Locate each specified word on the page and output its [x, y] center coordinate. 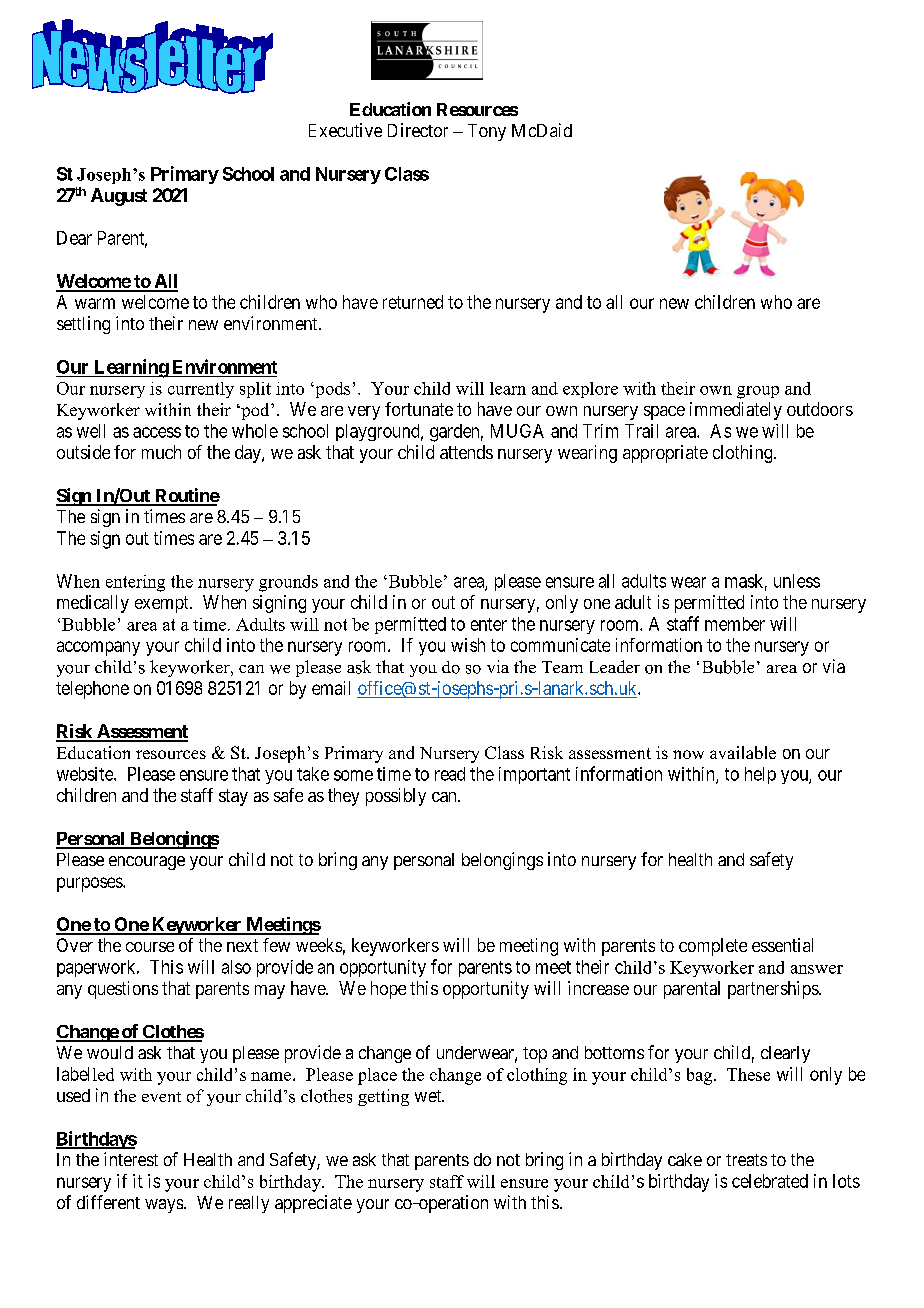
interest [131, 1159]
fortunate [419, 409]
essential [782, 945]
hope [388, 990]
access [157, 432]
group [758, 392]
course [150, 947]
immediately [736, 411]
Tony [487, 132]
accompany [98, 648]
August [119, 197]
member [735, 624]
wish [468, 645]
